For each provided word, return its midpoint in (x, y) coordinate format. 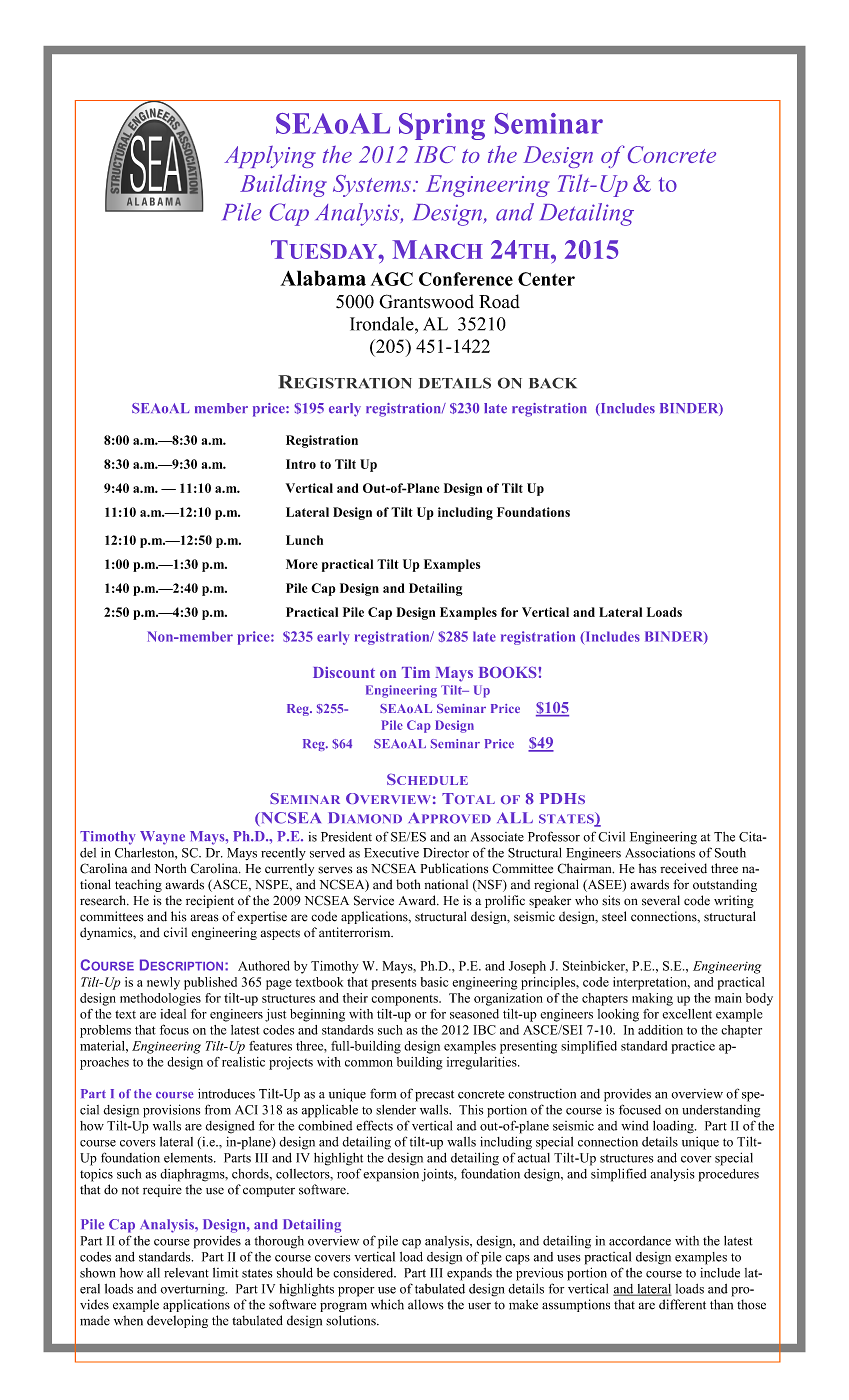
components (405, 1000)
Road (499, 301)
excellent (687, 1014)
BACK (553, 383)
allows (426, 1304)
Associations (660, 852)
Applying (270, 157)
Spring (442, 126)
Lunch (304, 540)
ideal (173, 1014)
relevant (186, 1273)
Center (546, 279)
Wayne (162, 838)
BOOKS (508, 672)
